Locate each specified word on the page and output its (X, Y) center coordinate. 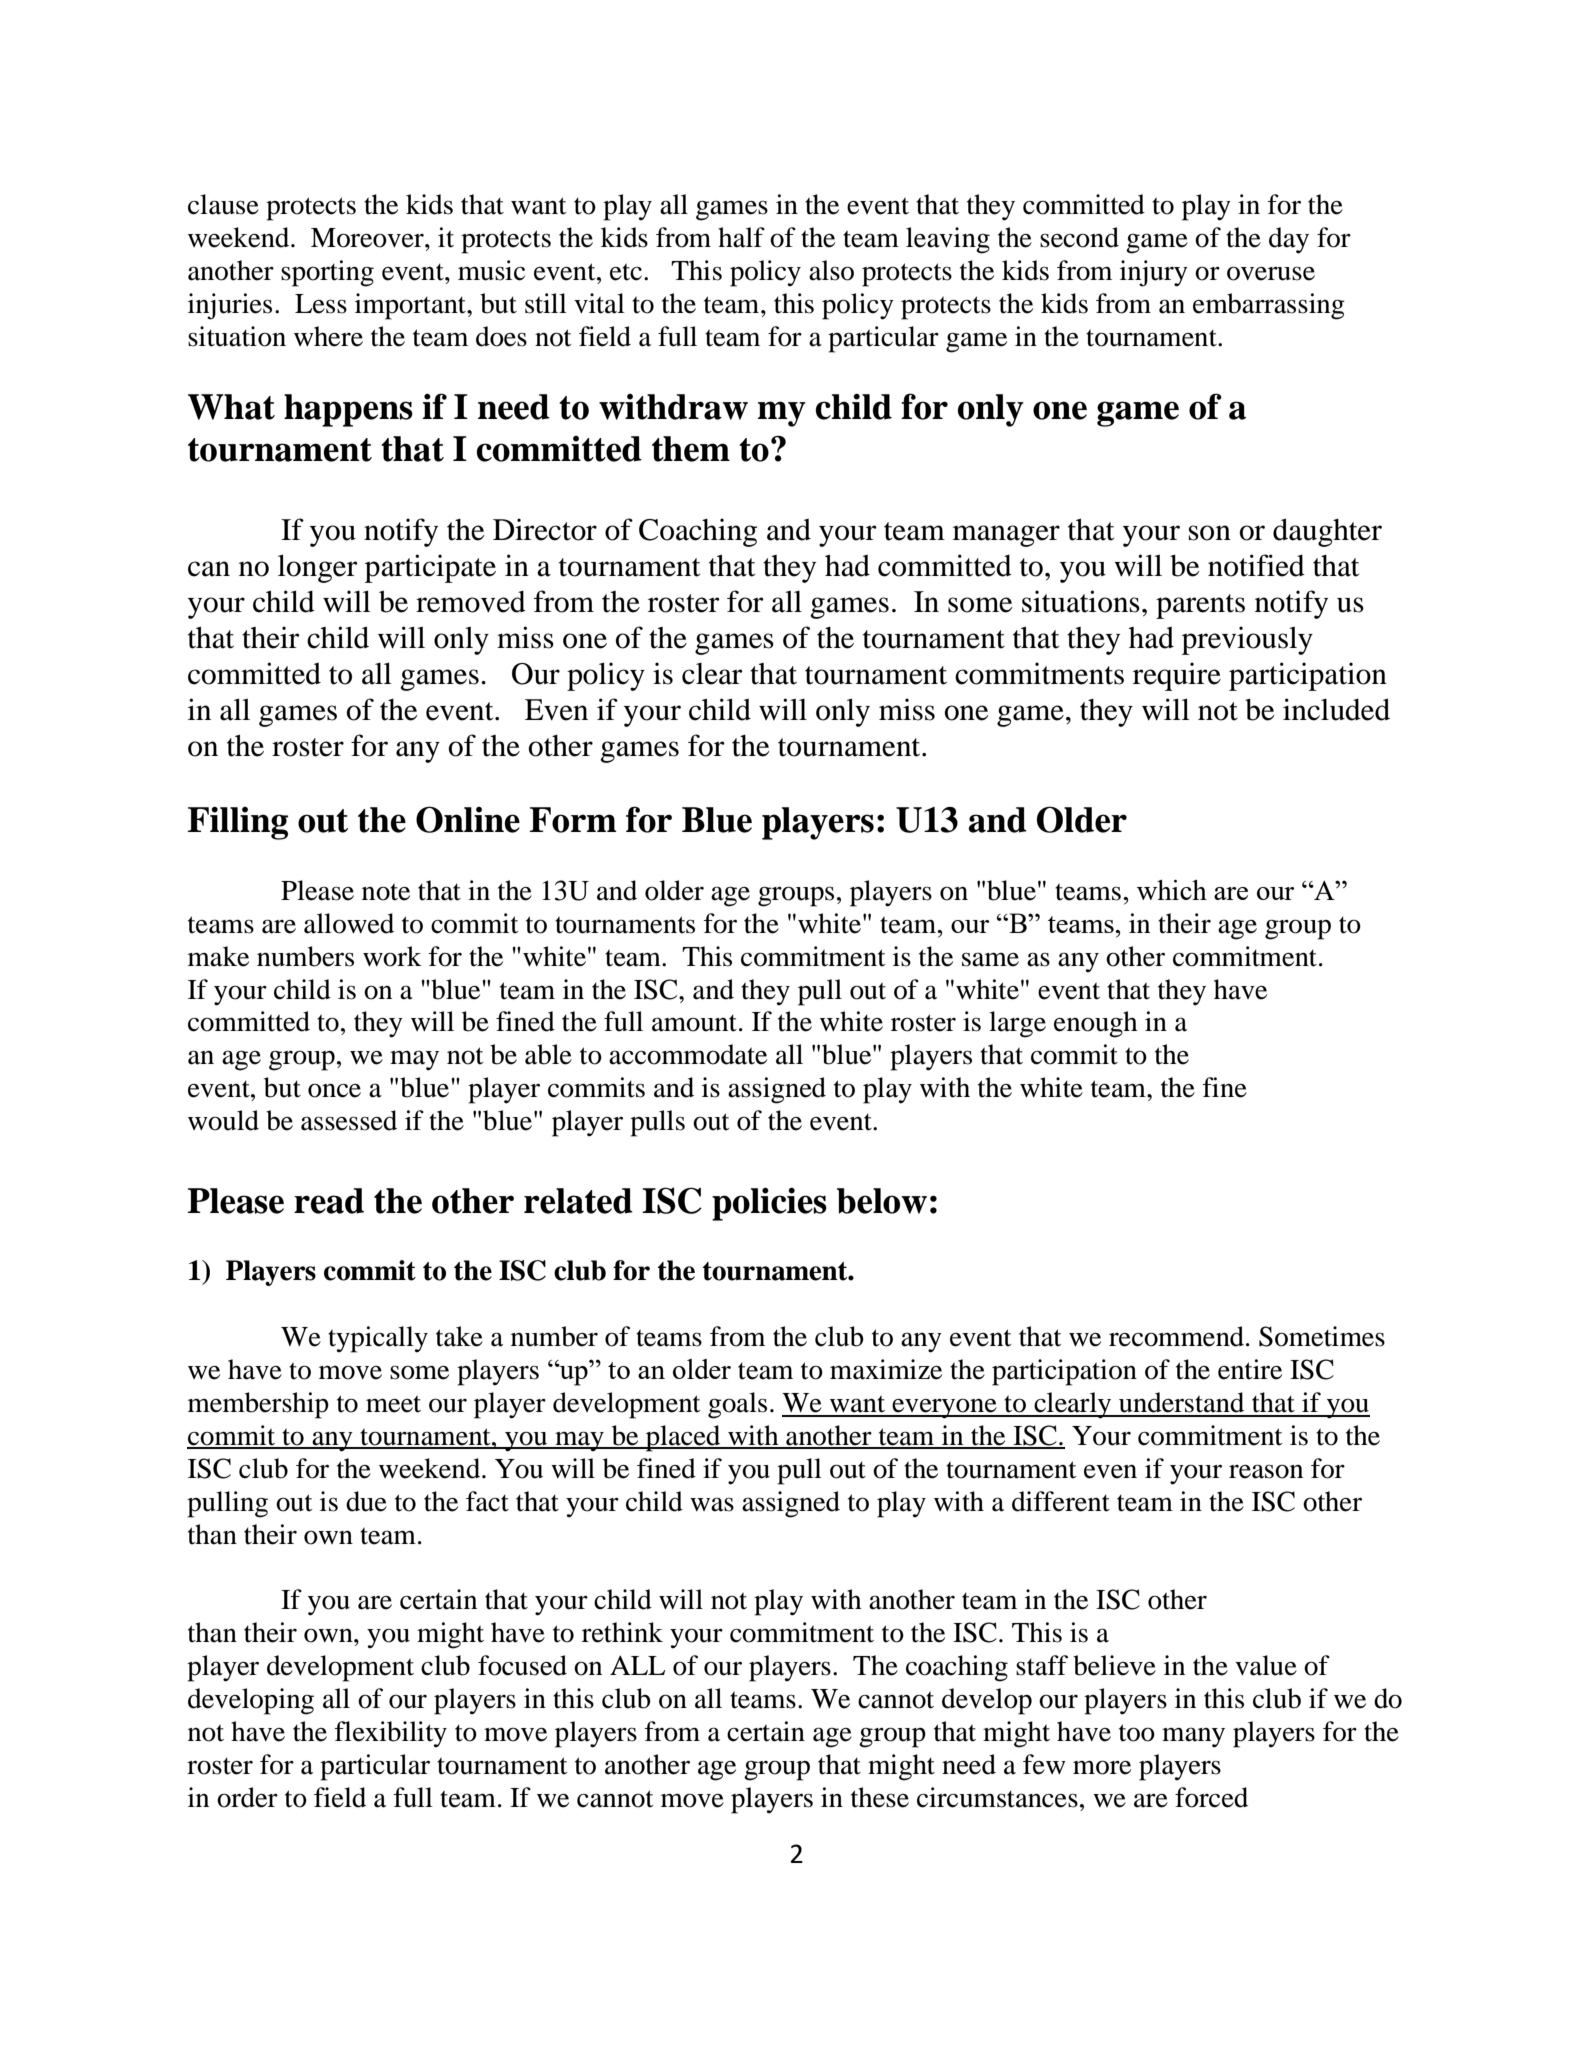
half (741, 237)
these (880, 1797)
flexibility (391, 1734)
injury (1154, 273)
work (392, 956)
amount (694, 1023)
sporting (327, 273)
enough (1096, 1024)
